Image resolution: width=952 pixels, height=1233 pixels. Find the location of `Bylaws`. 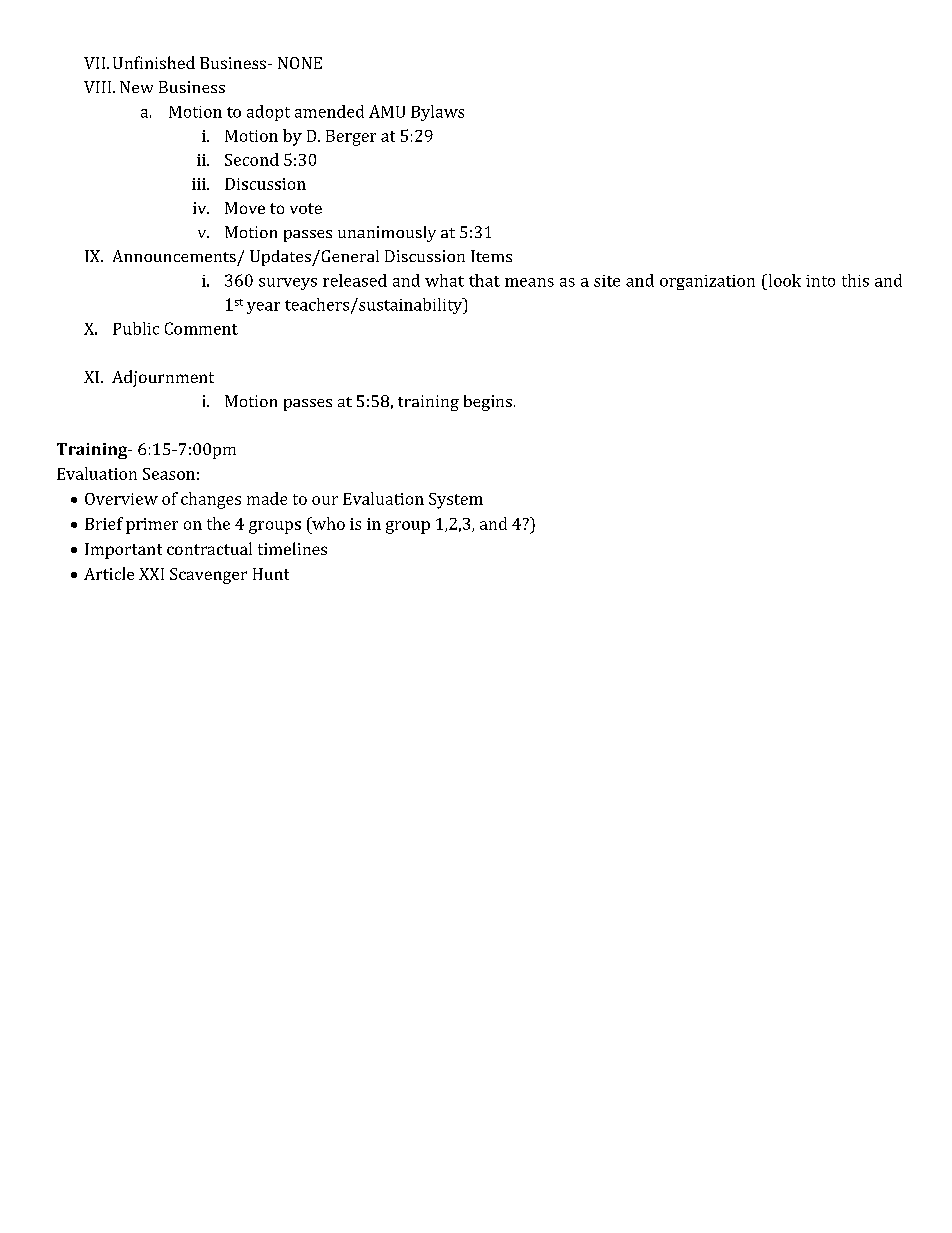

Bylaws is located at coordinates (437, 113).
